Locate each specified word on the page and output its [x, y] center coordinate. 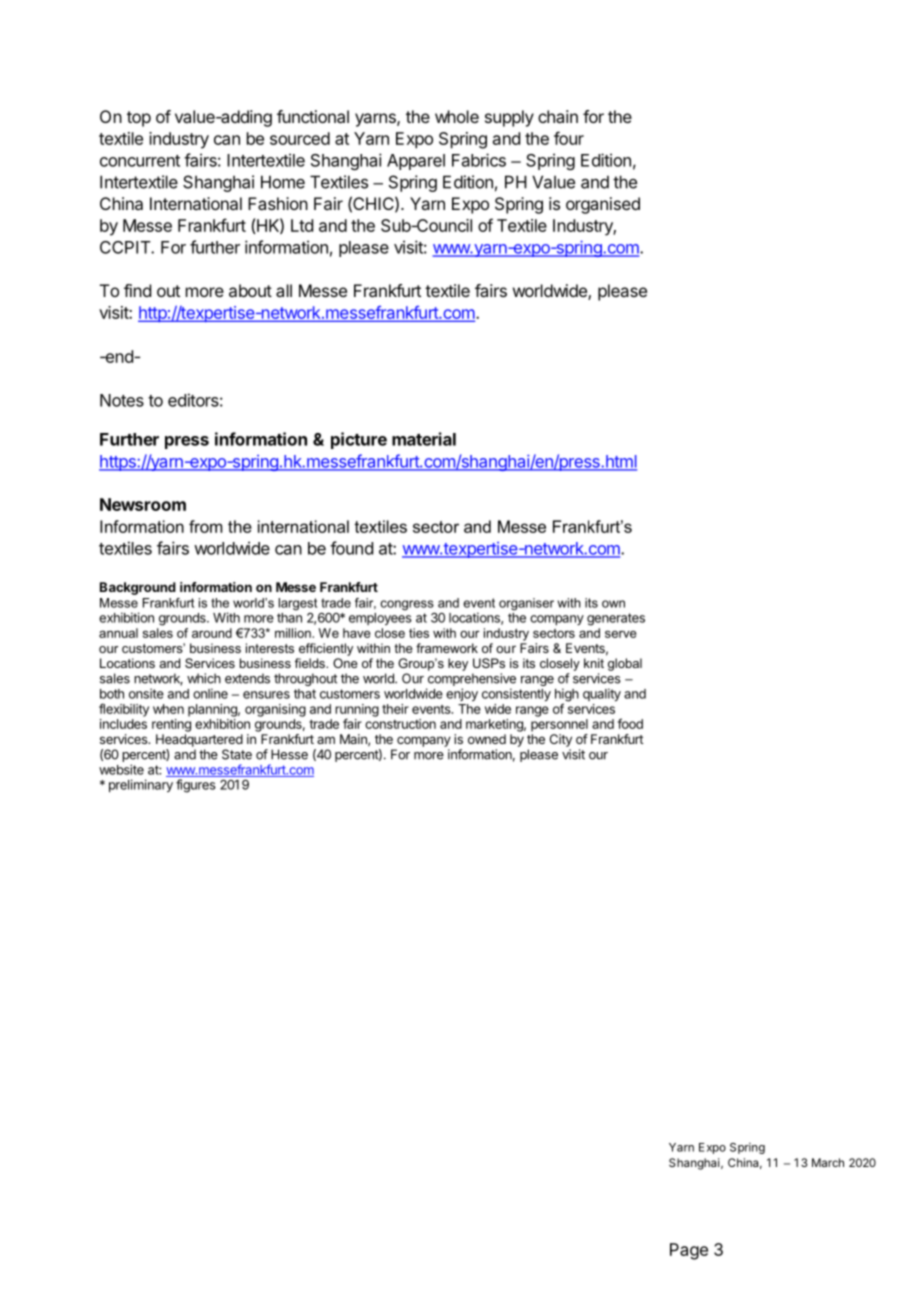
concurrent [140, 161]
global [625, 664]
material [424, 439]
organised [603, 205]
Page [689, 1251]
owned [487, 739]
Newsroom [143, 504]
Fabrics [479, 160]
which [204, 678]
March [828, 1162]
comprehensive [472, 679]
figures [196, 786]
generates [616, 619]
